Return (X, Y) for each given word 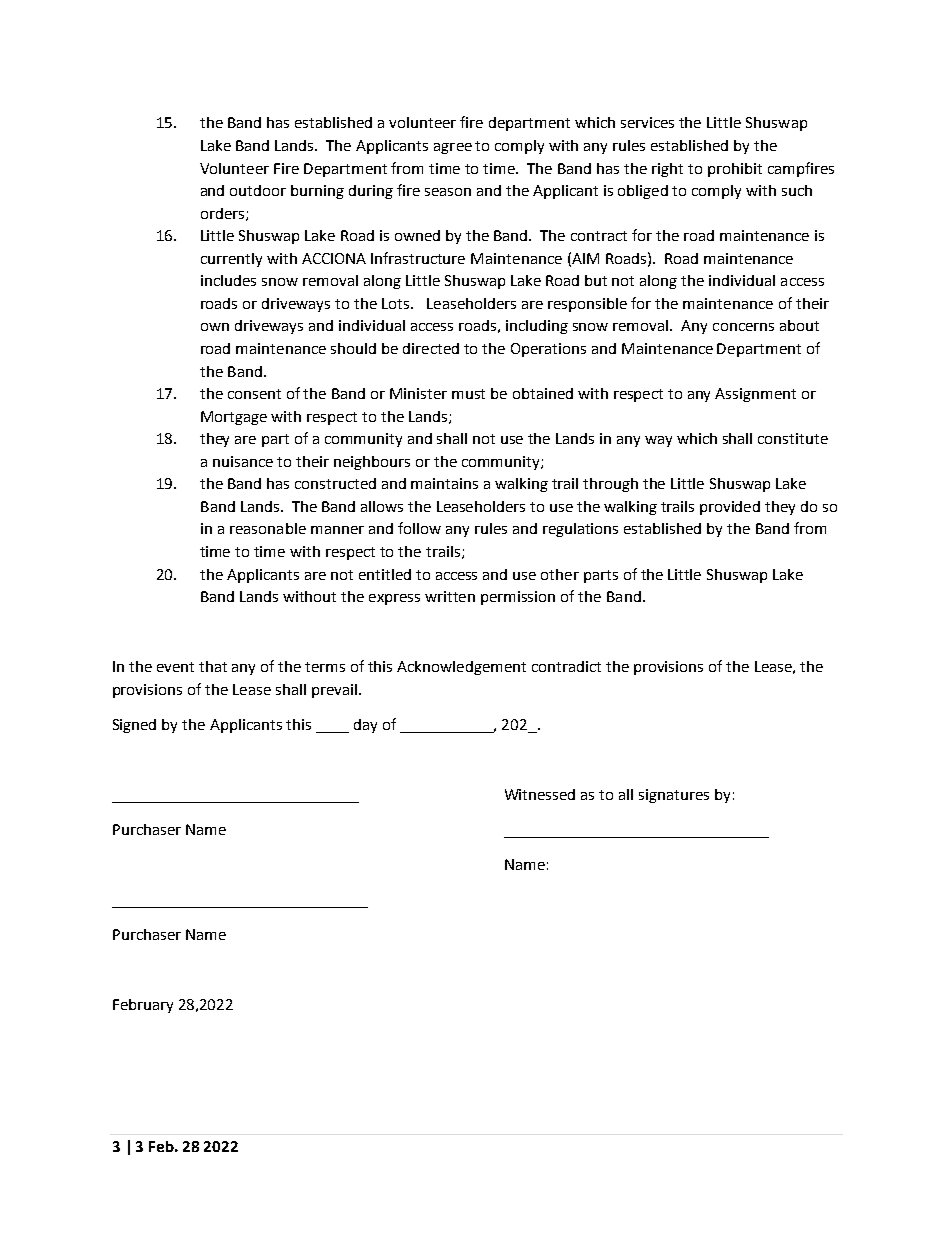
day (365, 726)
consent (254, 394)
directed (431, 348)
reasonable (268, 528)
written (450, 596)
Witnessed (540, 794)
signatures (674, 796)
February (143, 1006)
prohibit (735, 170)
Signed (134, 726)
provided (730, 508)
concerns (743, 327)
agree (453, 148)
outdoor (258, 190)
